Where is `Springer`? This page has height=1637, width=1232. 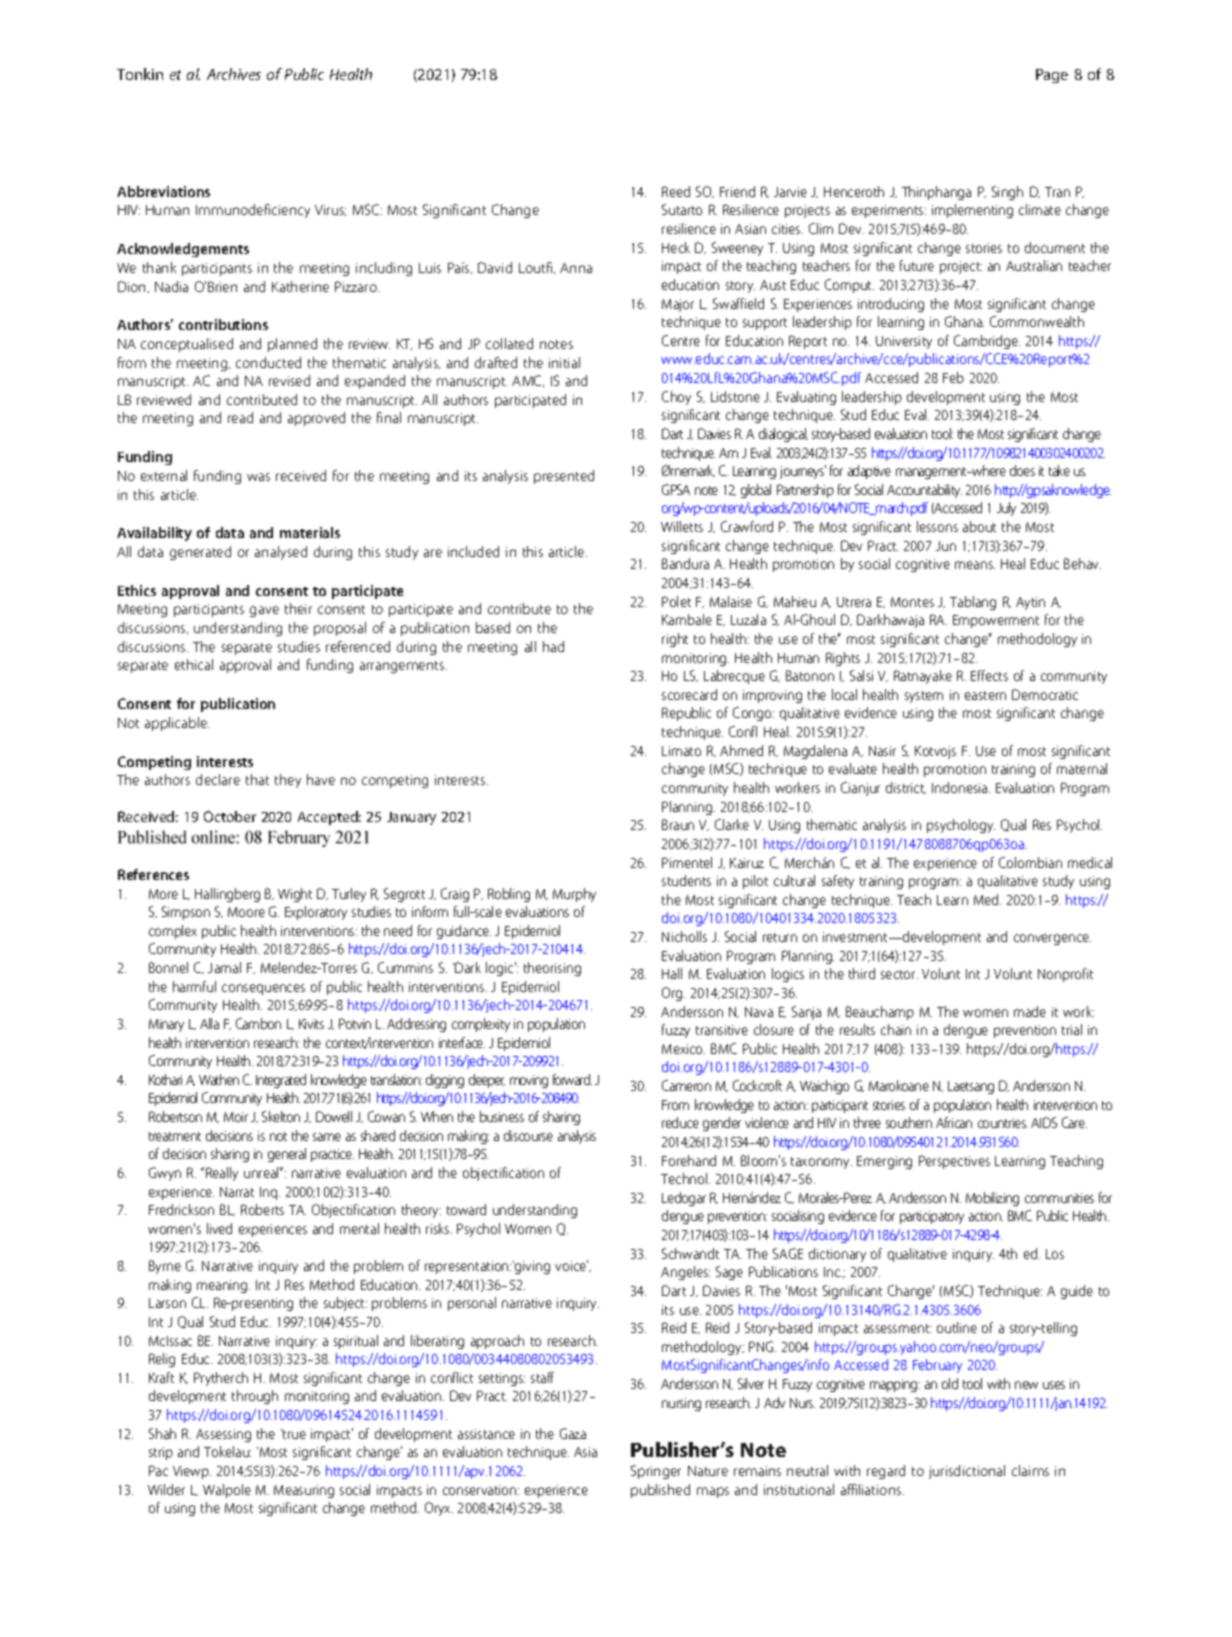
Springer is located at coordinates (656, 1472).
